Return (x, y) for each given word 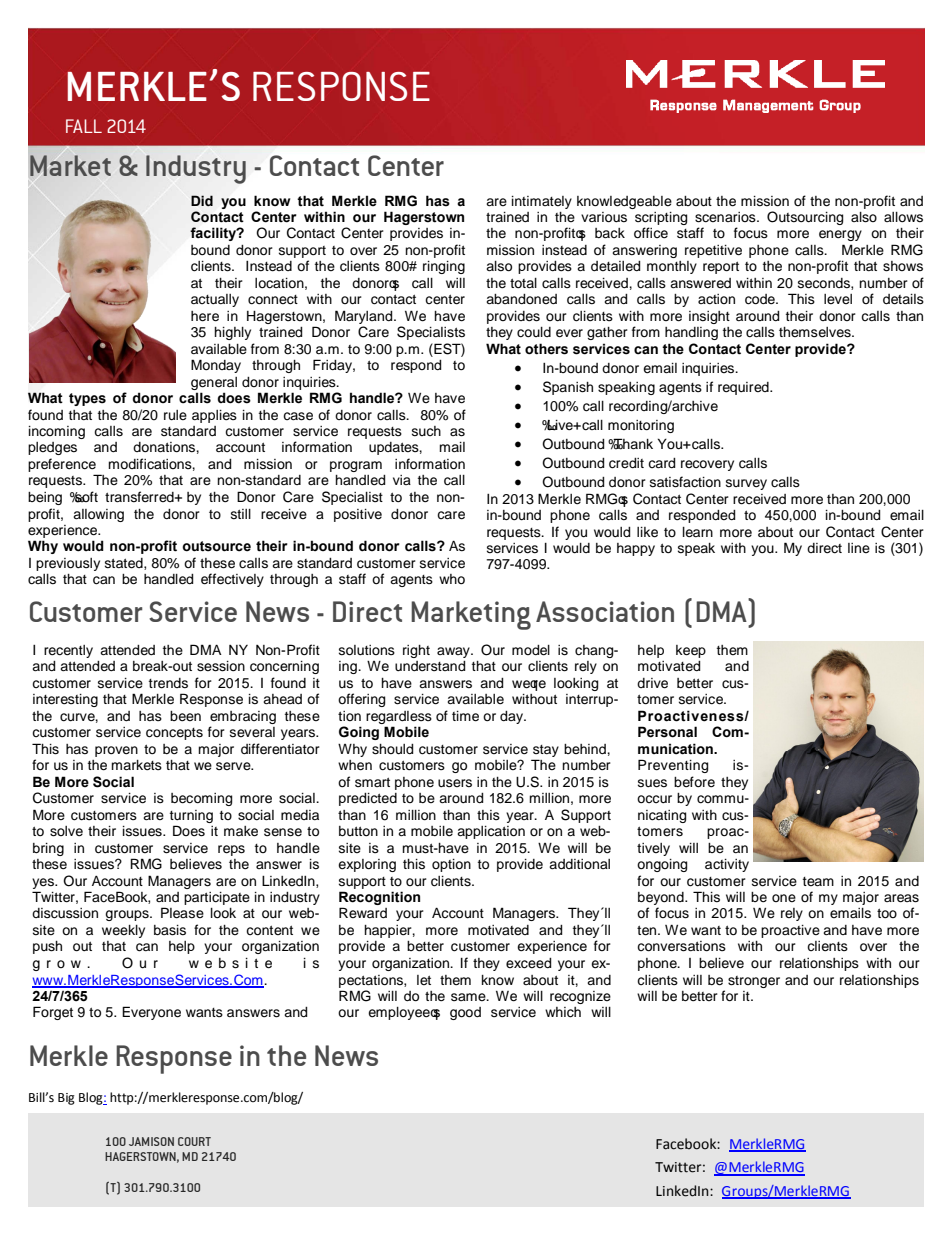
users (455, 783)
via (402, 480)
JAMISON (151, 1141)
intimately (542, 202)
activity (727, 865)
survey (746, 484)
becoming (201, 799)
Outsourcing (805, 218)
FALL (84, 126)
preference (62, 465)
